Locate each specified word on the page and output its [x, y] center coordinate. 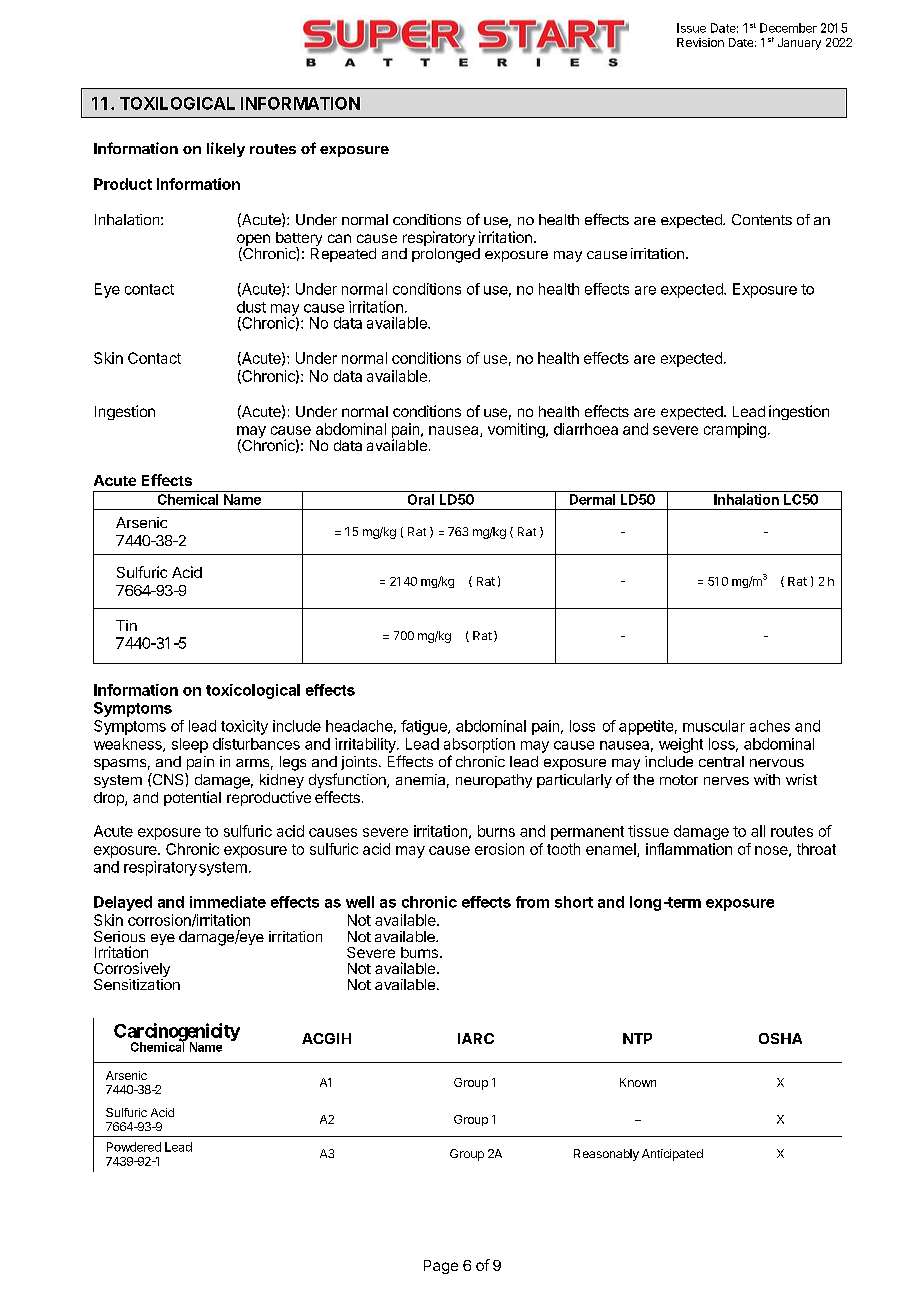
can [339, 238]
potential [192, 798]
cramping [735, 430]
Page [441, 1267]
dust [251, 307]
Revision [700, 42]
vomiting [517, 430]
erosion [499, 849]
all [758, 831]
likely [226, 149]
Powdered [134, 1147]
